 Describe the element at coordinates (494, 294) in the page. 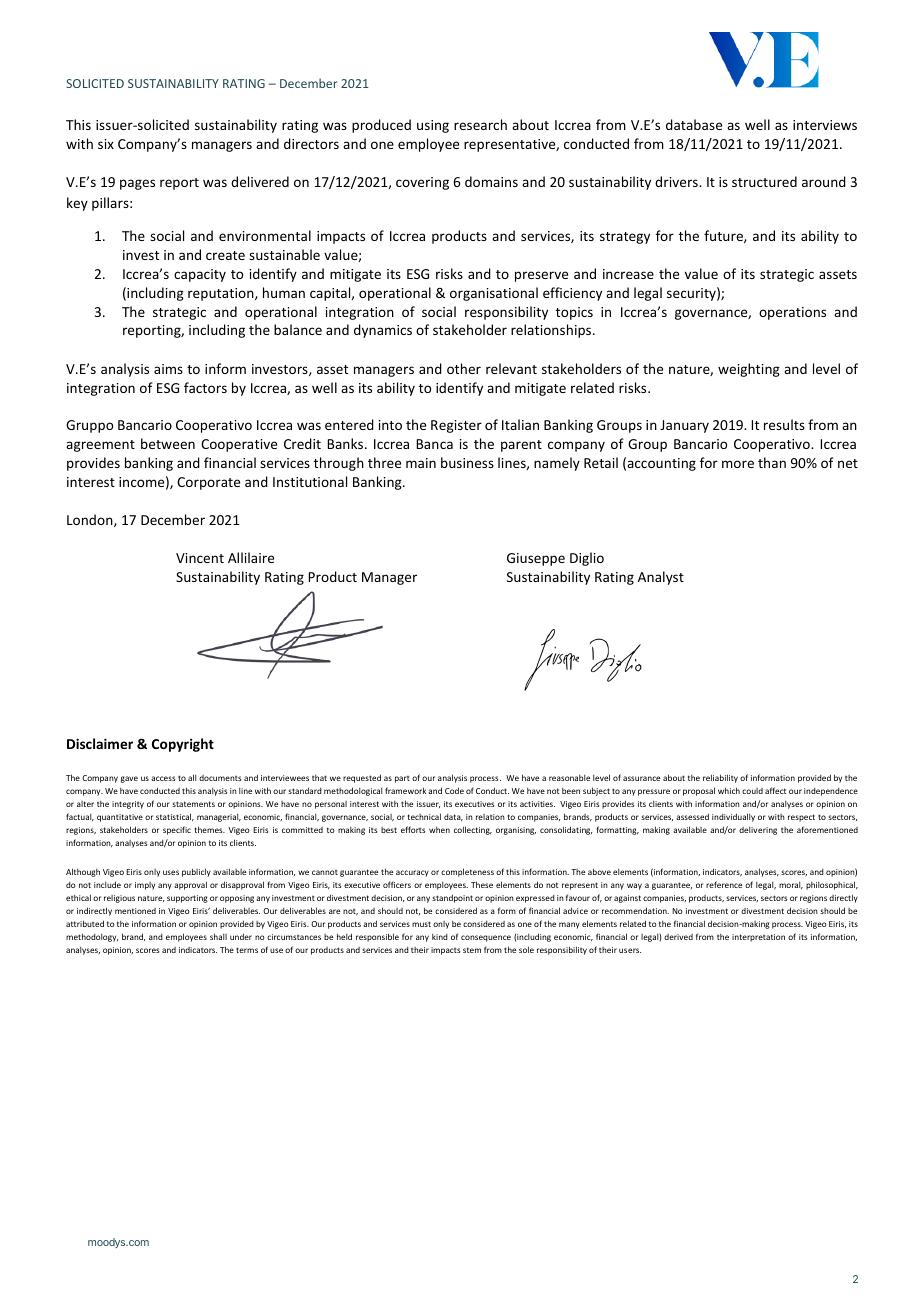

I see `organisational` at that location.
